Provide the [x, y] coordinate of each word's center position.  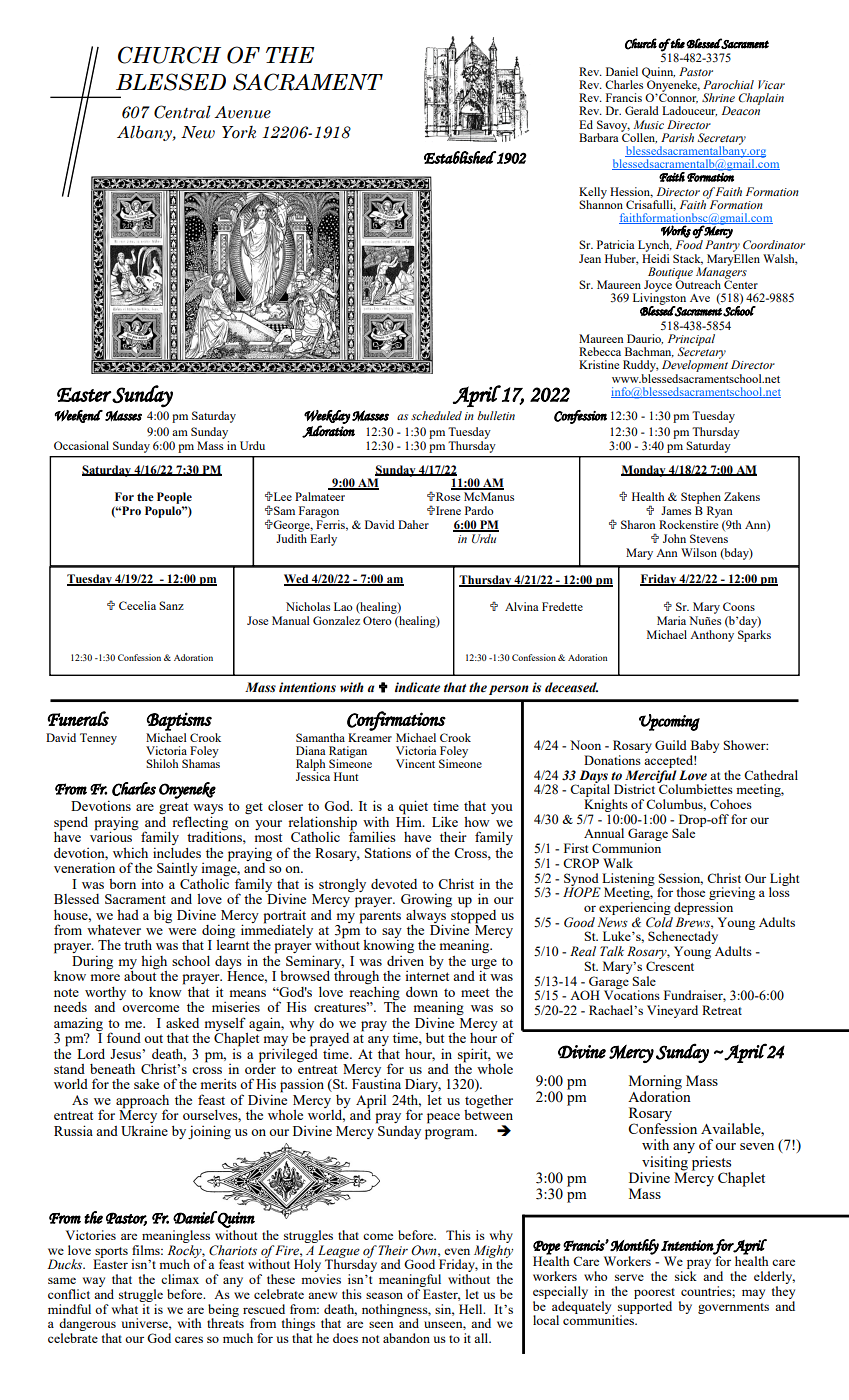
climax [180, 1279]
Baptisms [179, 721]
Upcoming [669, 722]
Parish [677, 137]
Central [182, 112]
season [384, 1295]
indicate [417, 687]
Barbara [599, 137]
